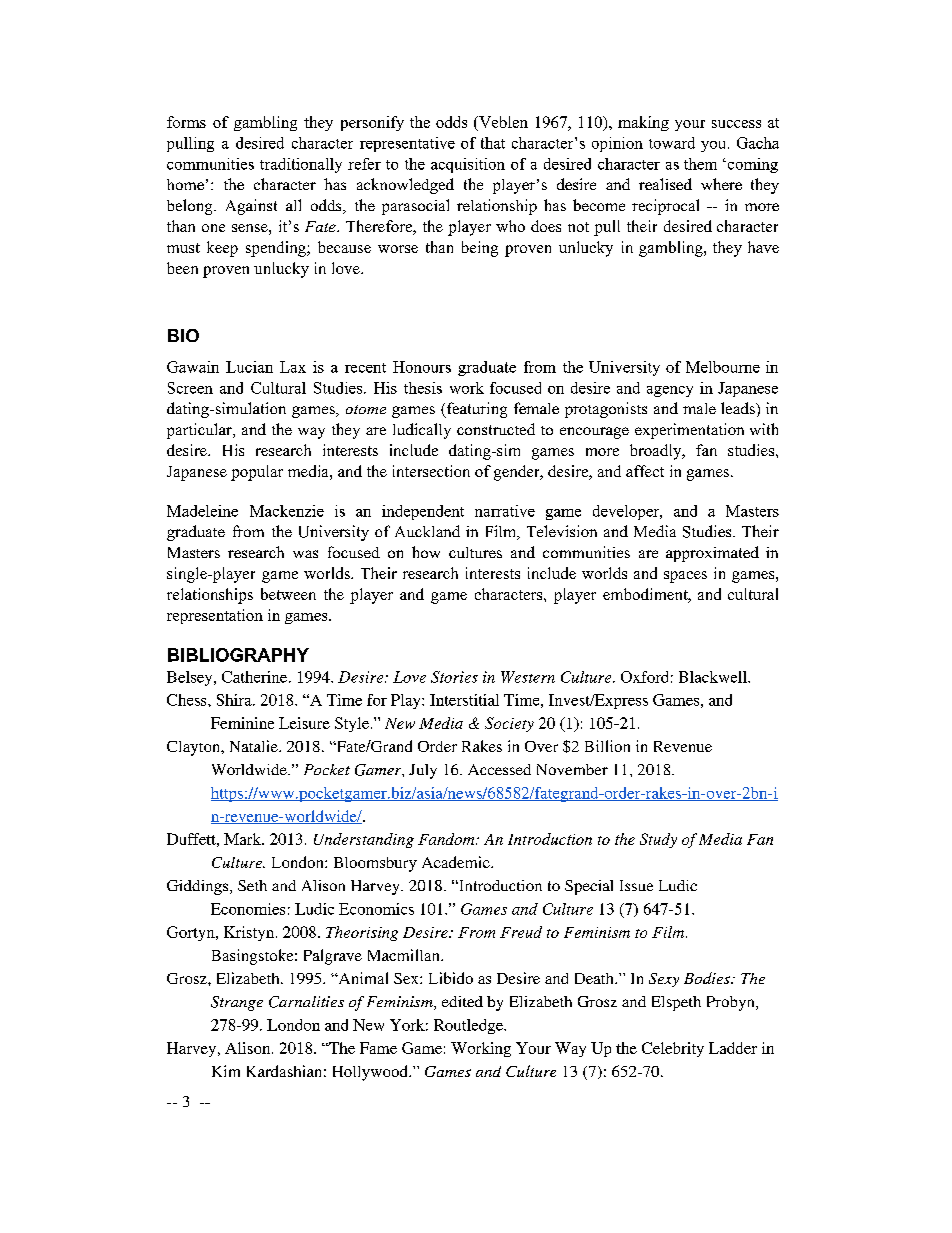 Image resolution: width=952 pixels, height=1233 pixels. I want to click on between, so click(288, 594).
